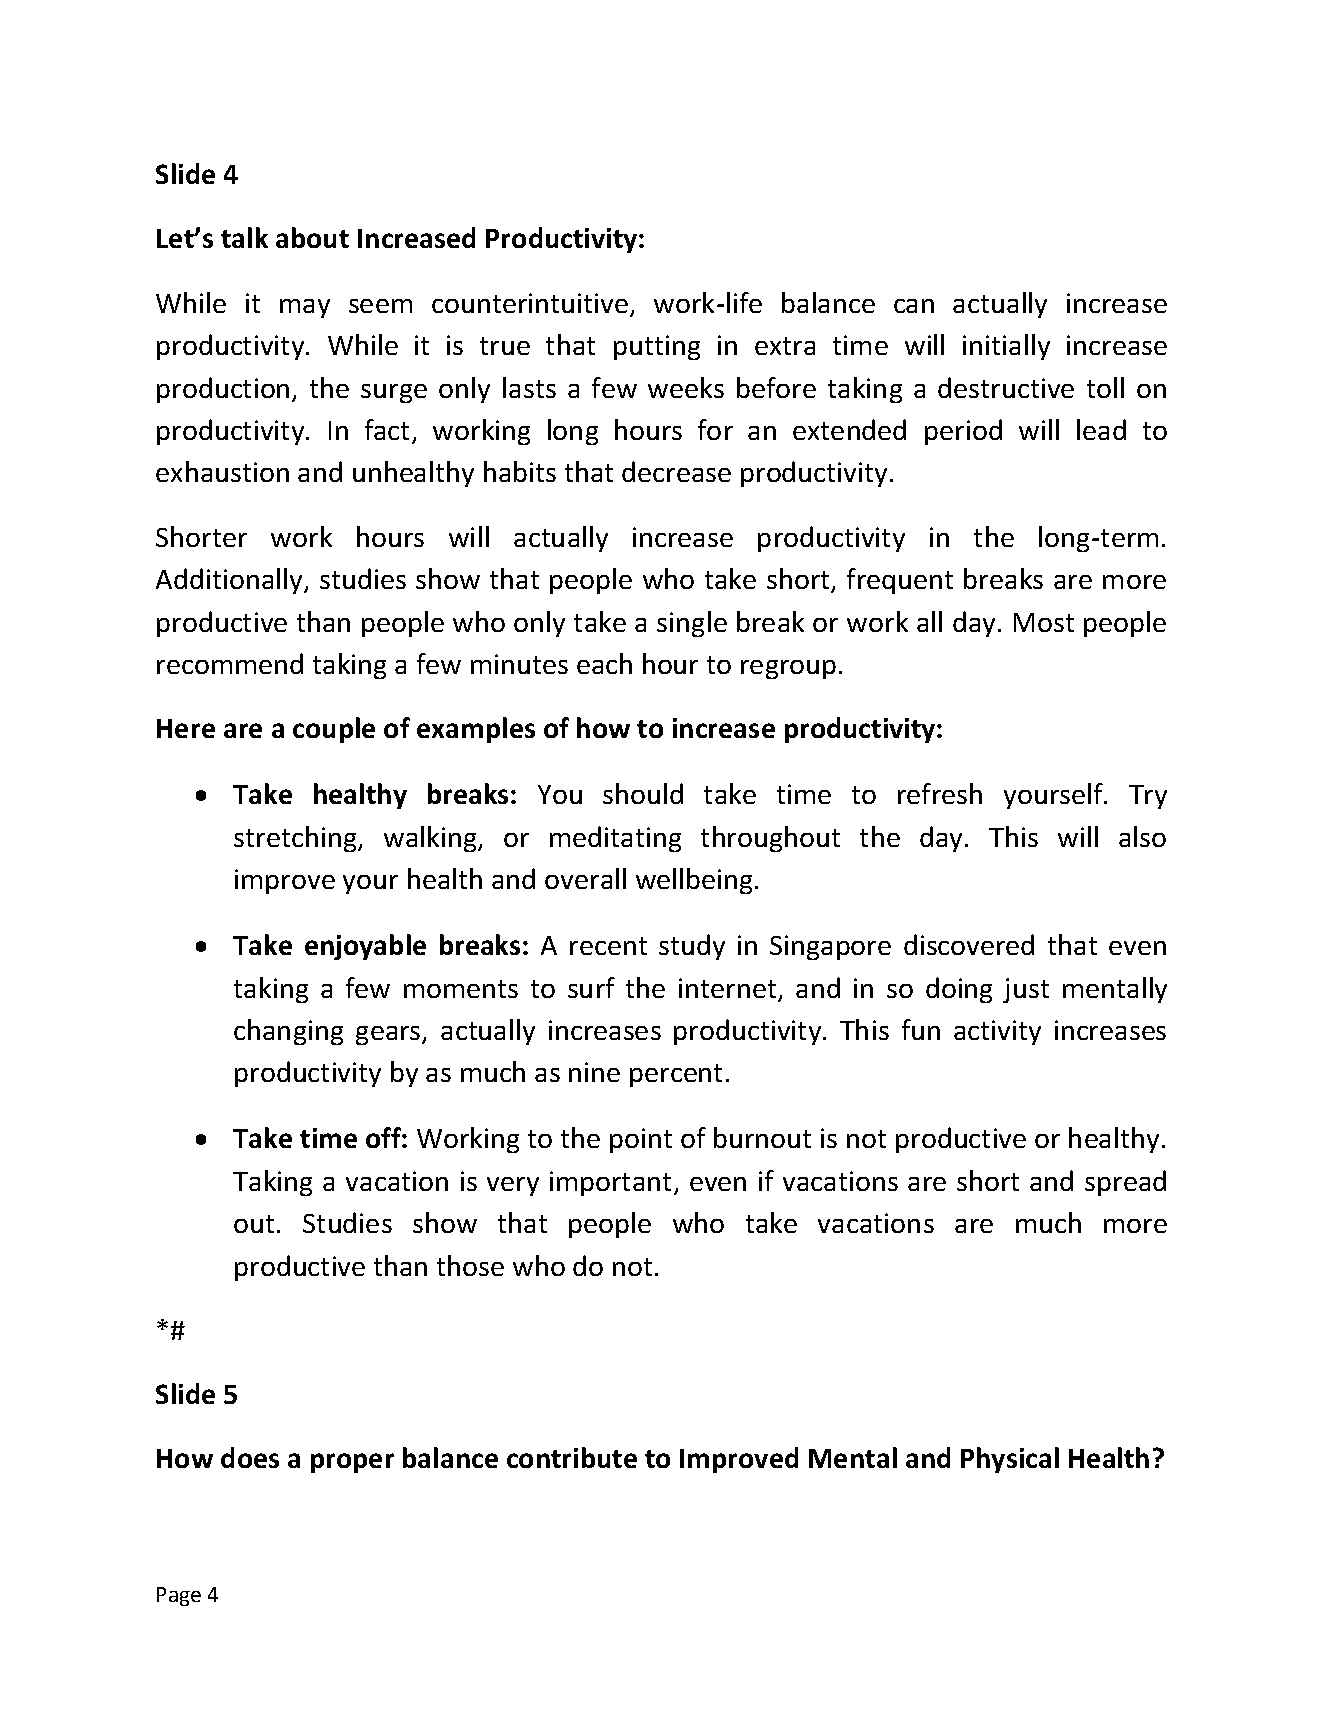 Image resolution: width=1324 pixels, height=1713 pixels. I want to click on may, so click(305, 308).
